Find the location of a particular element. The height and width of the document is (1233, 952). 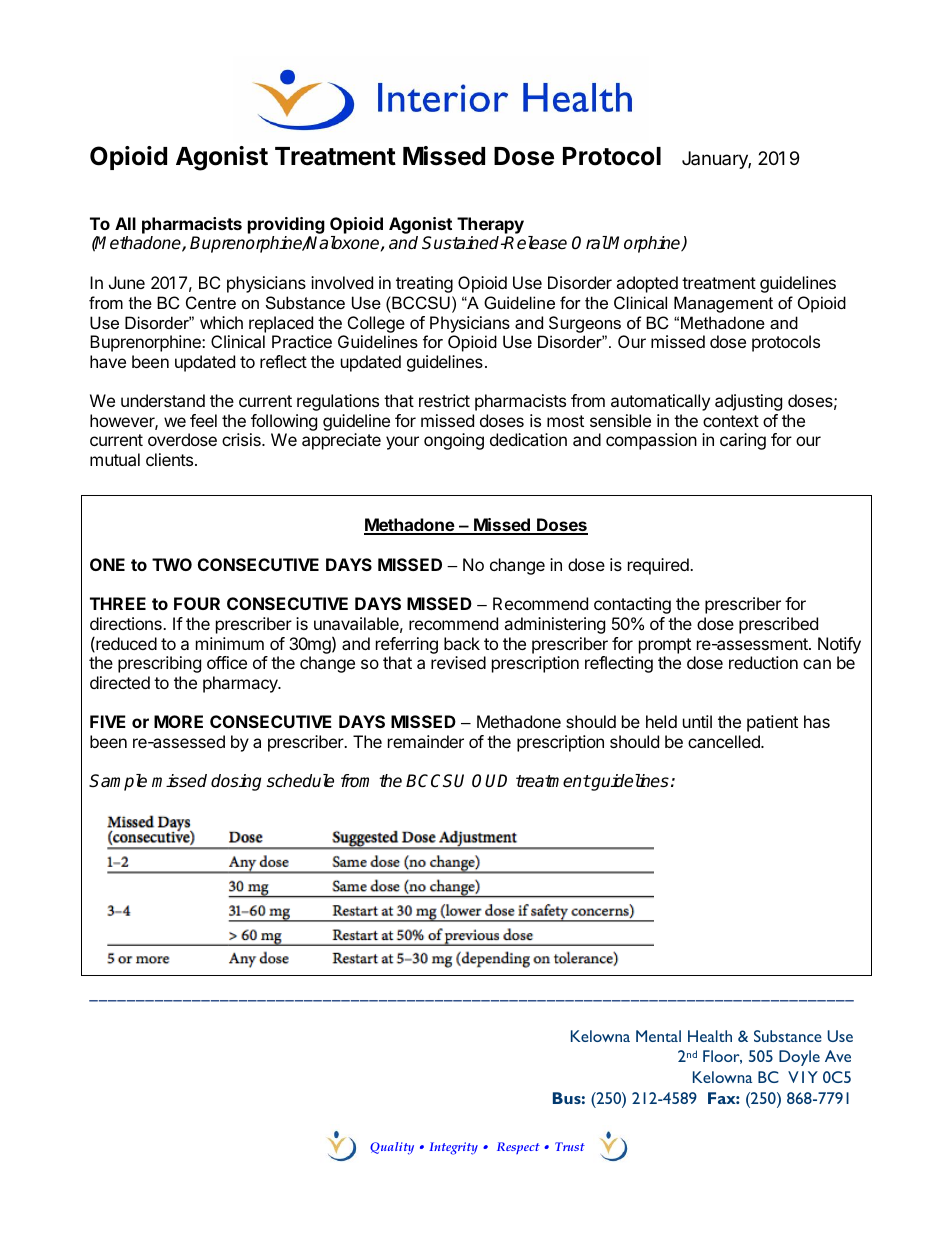

dosing is located at coordinates (236, 782).
